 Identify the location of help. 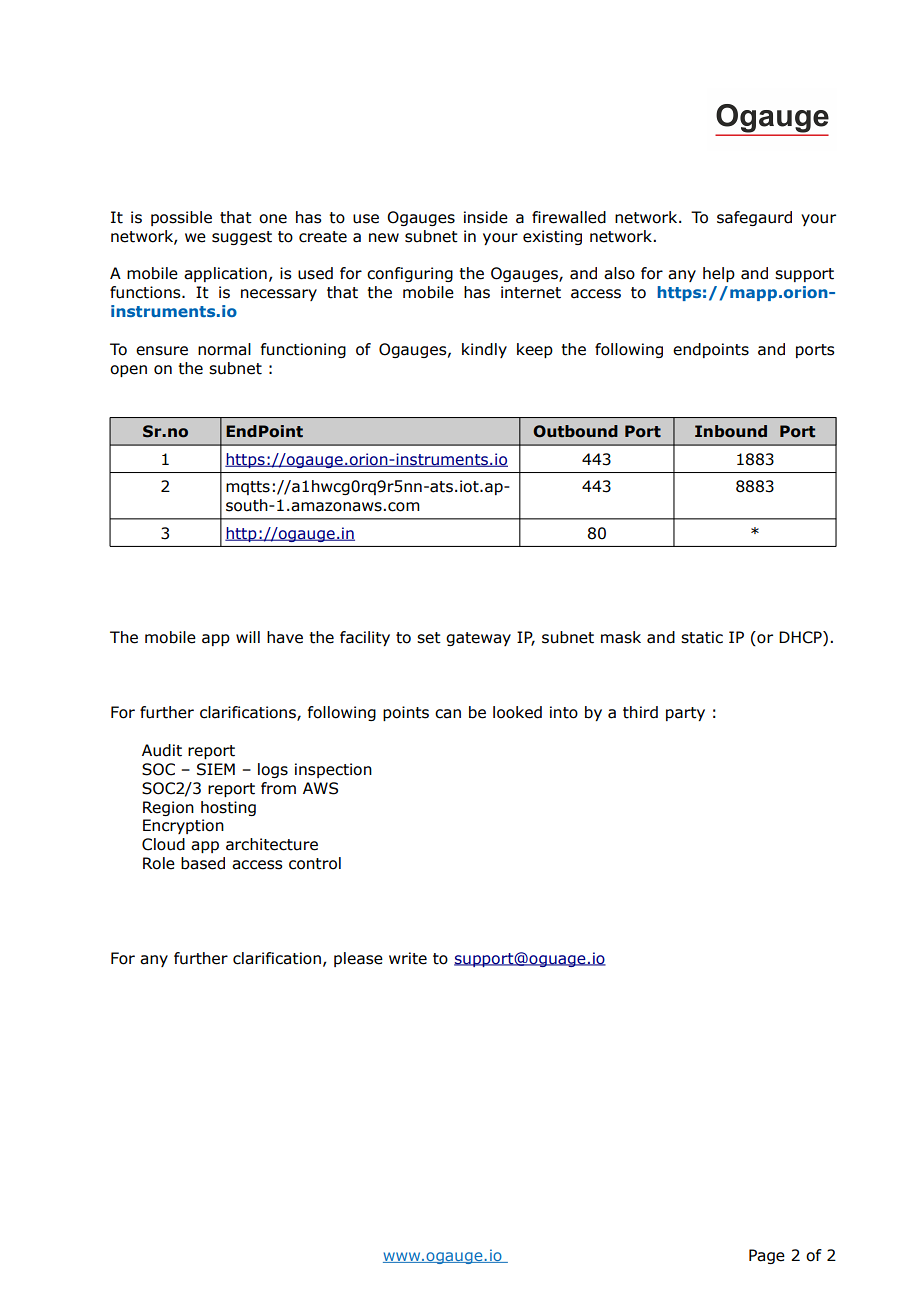
(719, 274).
